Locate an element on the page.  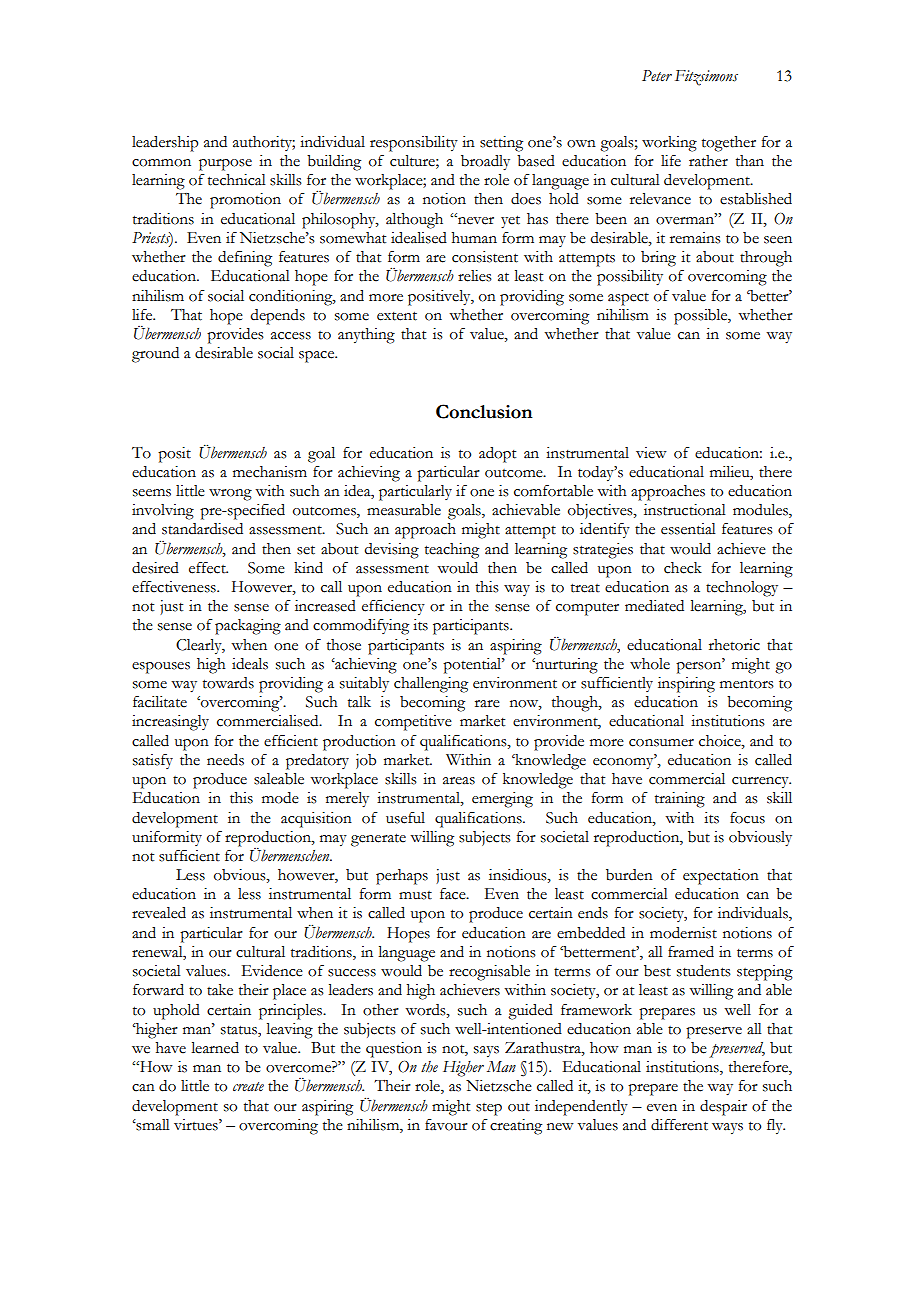
together is located at coordinates (729, 144).
